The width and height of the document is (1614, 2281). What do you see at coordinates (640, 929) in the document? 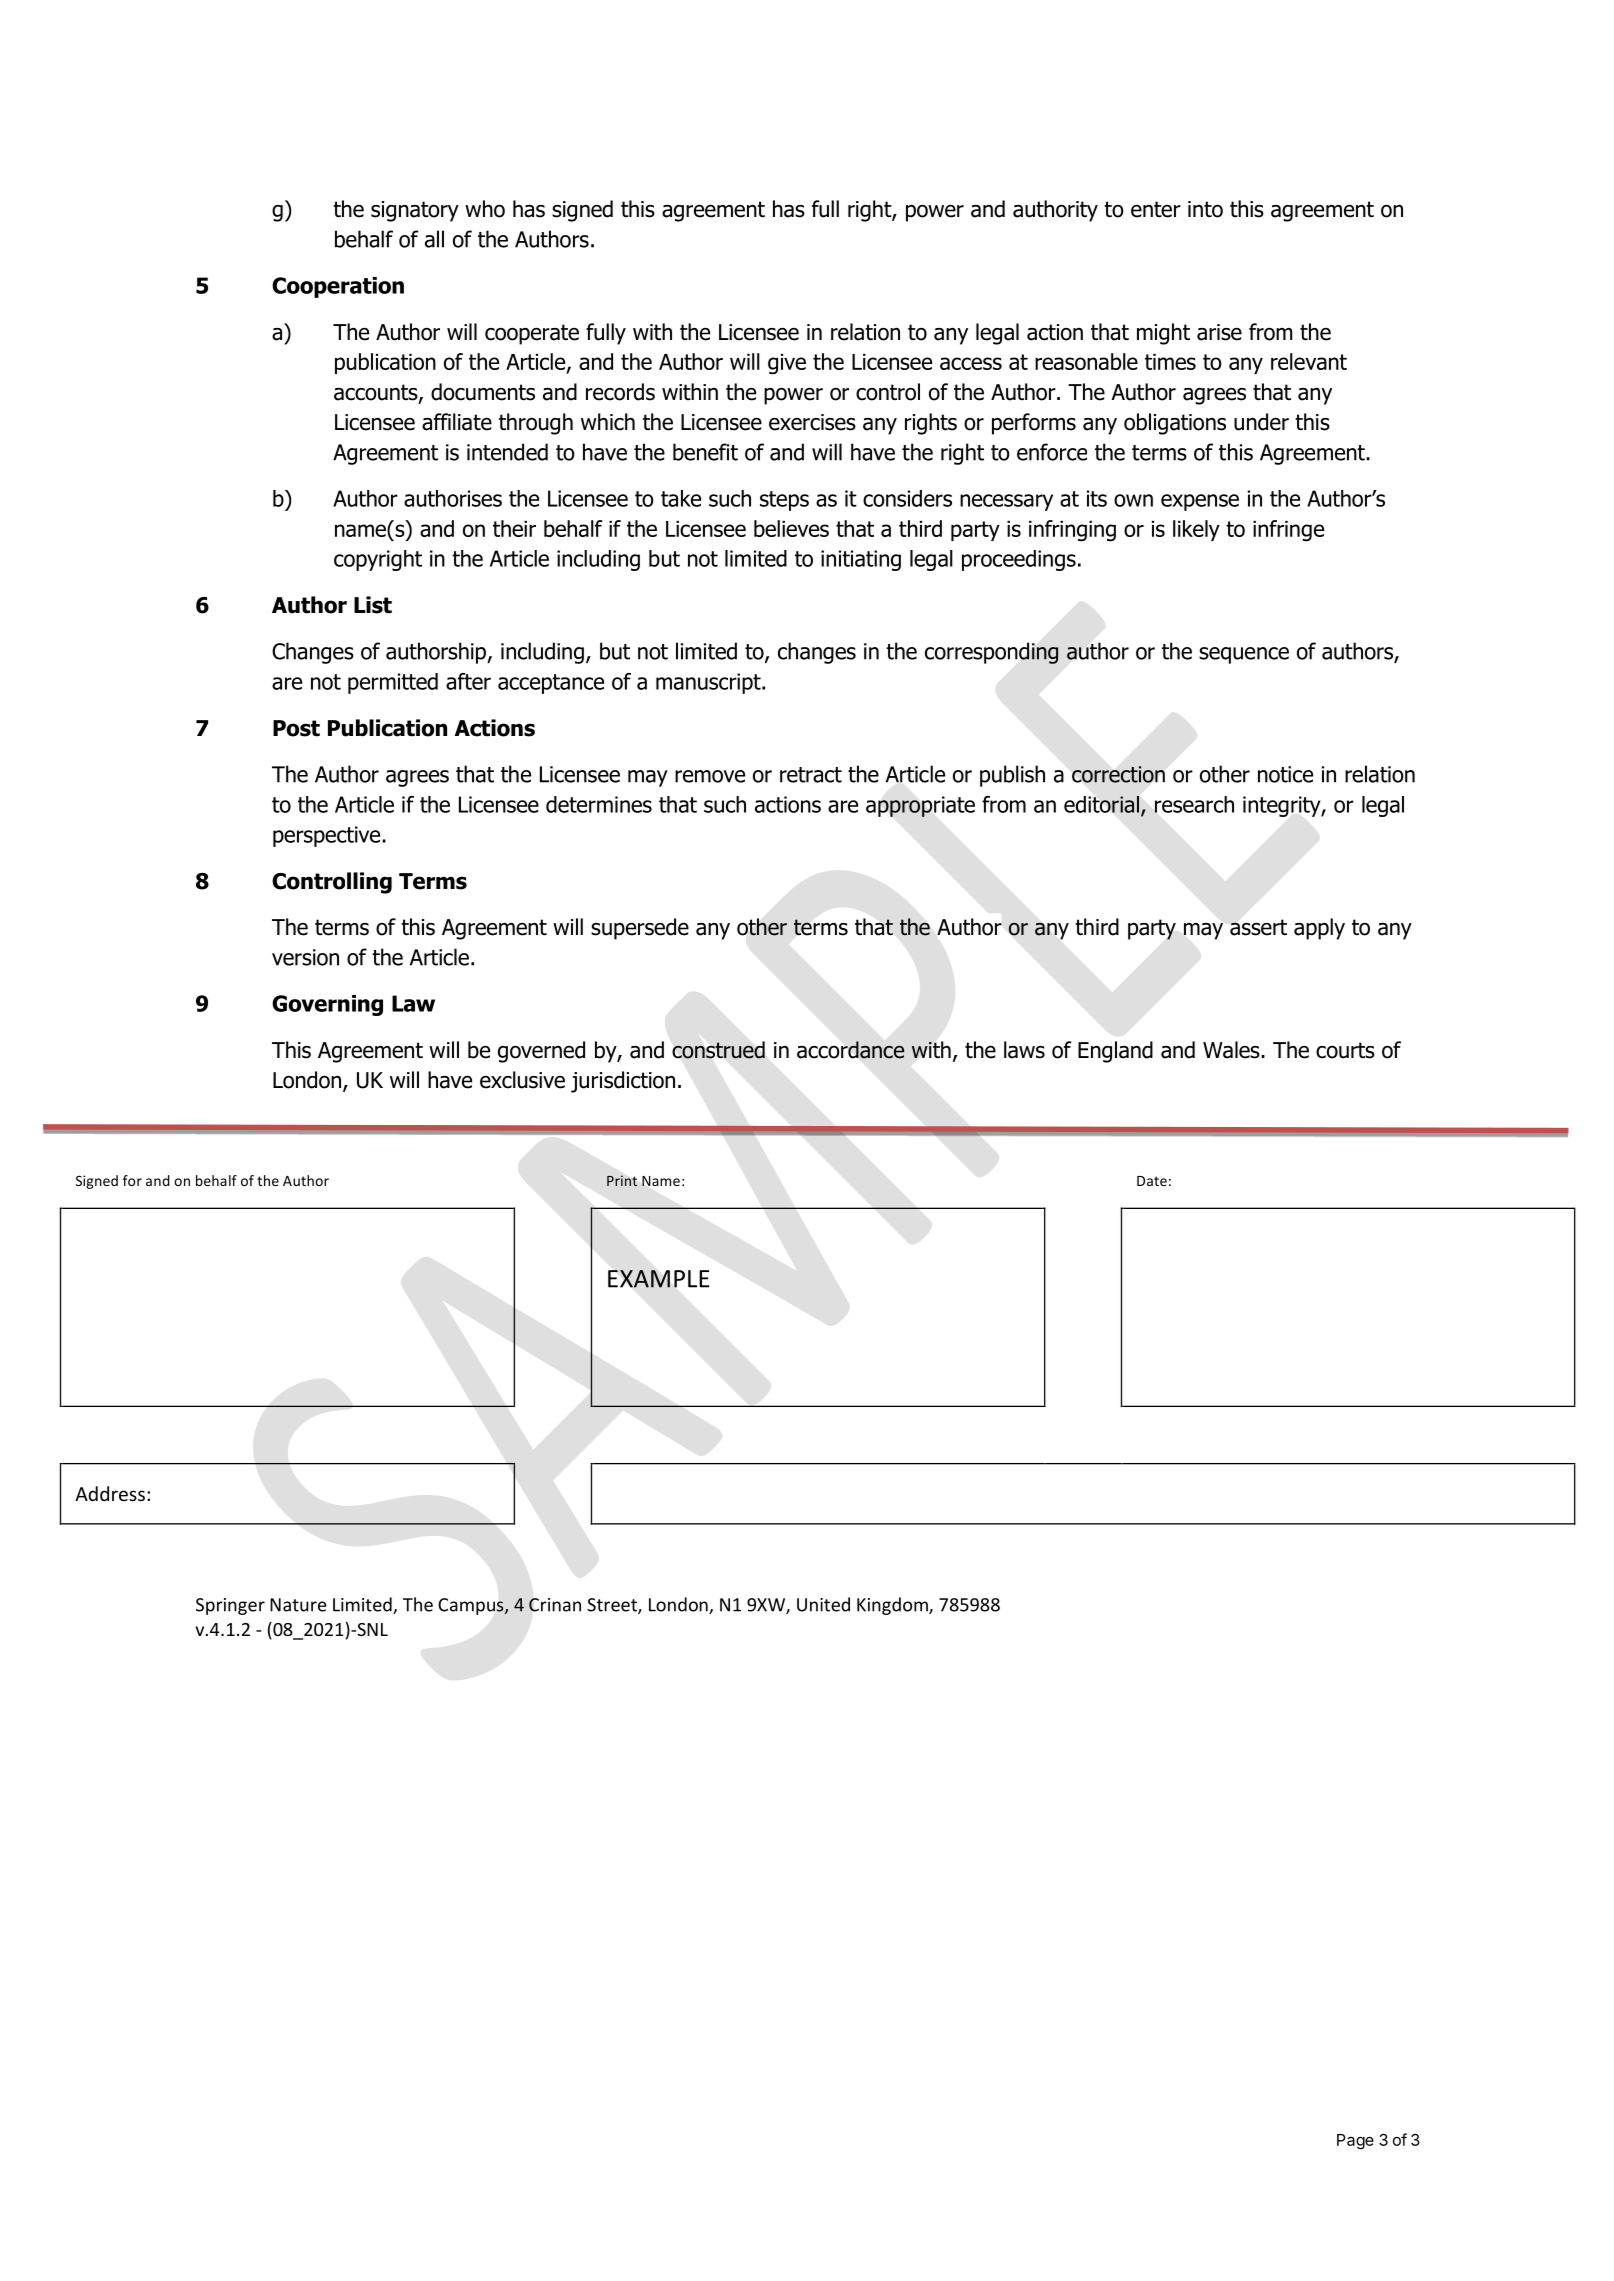
I see `supersede` at bounding box center [640, 929].
